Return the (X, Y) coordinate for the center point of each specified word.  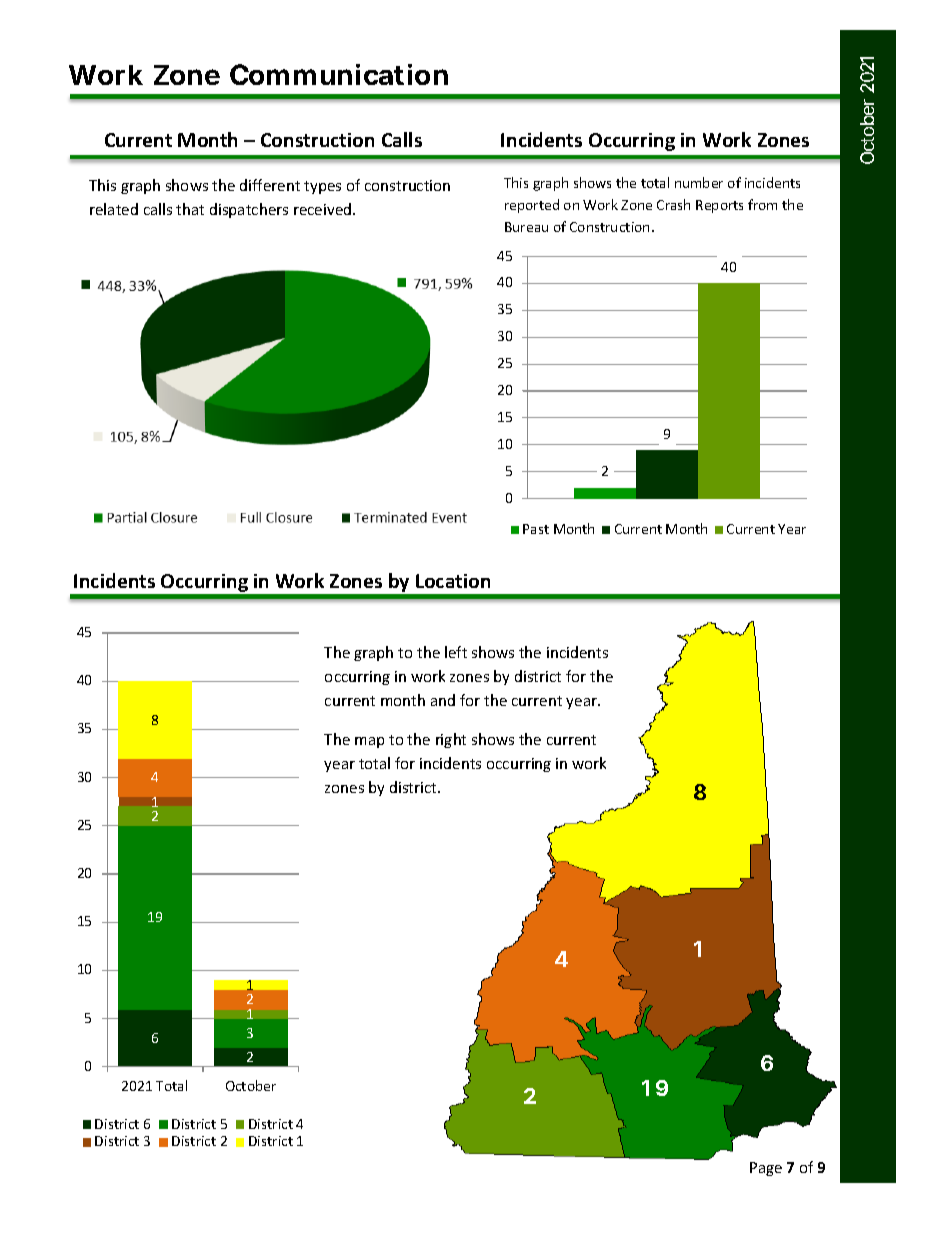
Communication (339, 74)
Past (536, 529)
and (443, 700)
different (270, 185)
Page (766, 1169)
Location (453, 581)
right (451, 740)
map (369, 742)
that (190, 209)
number (699, 182)
